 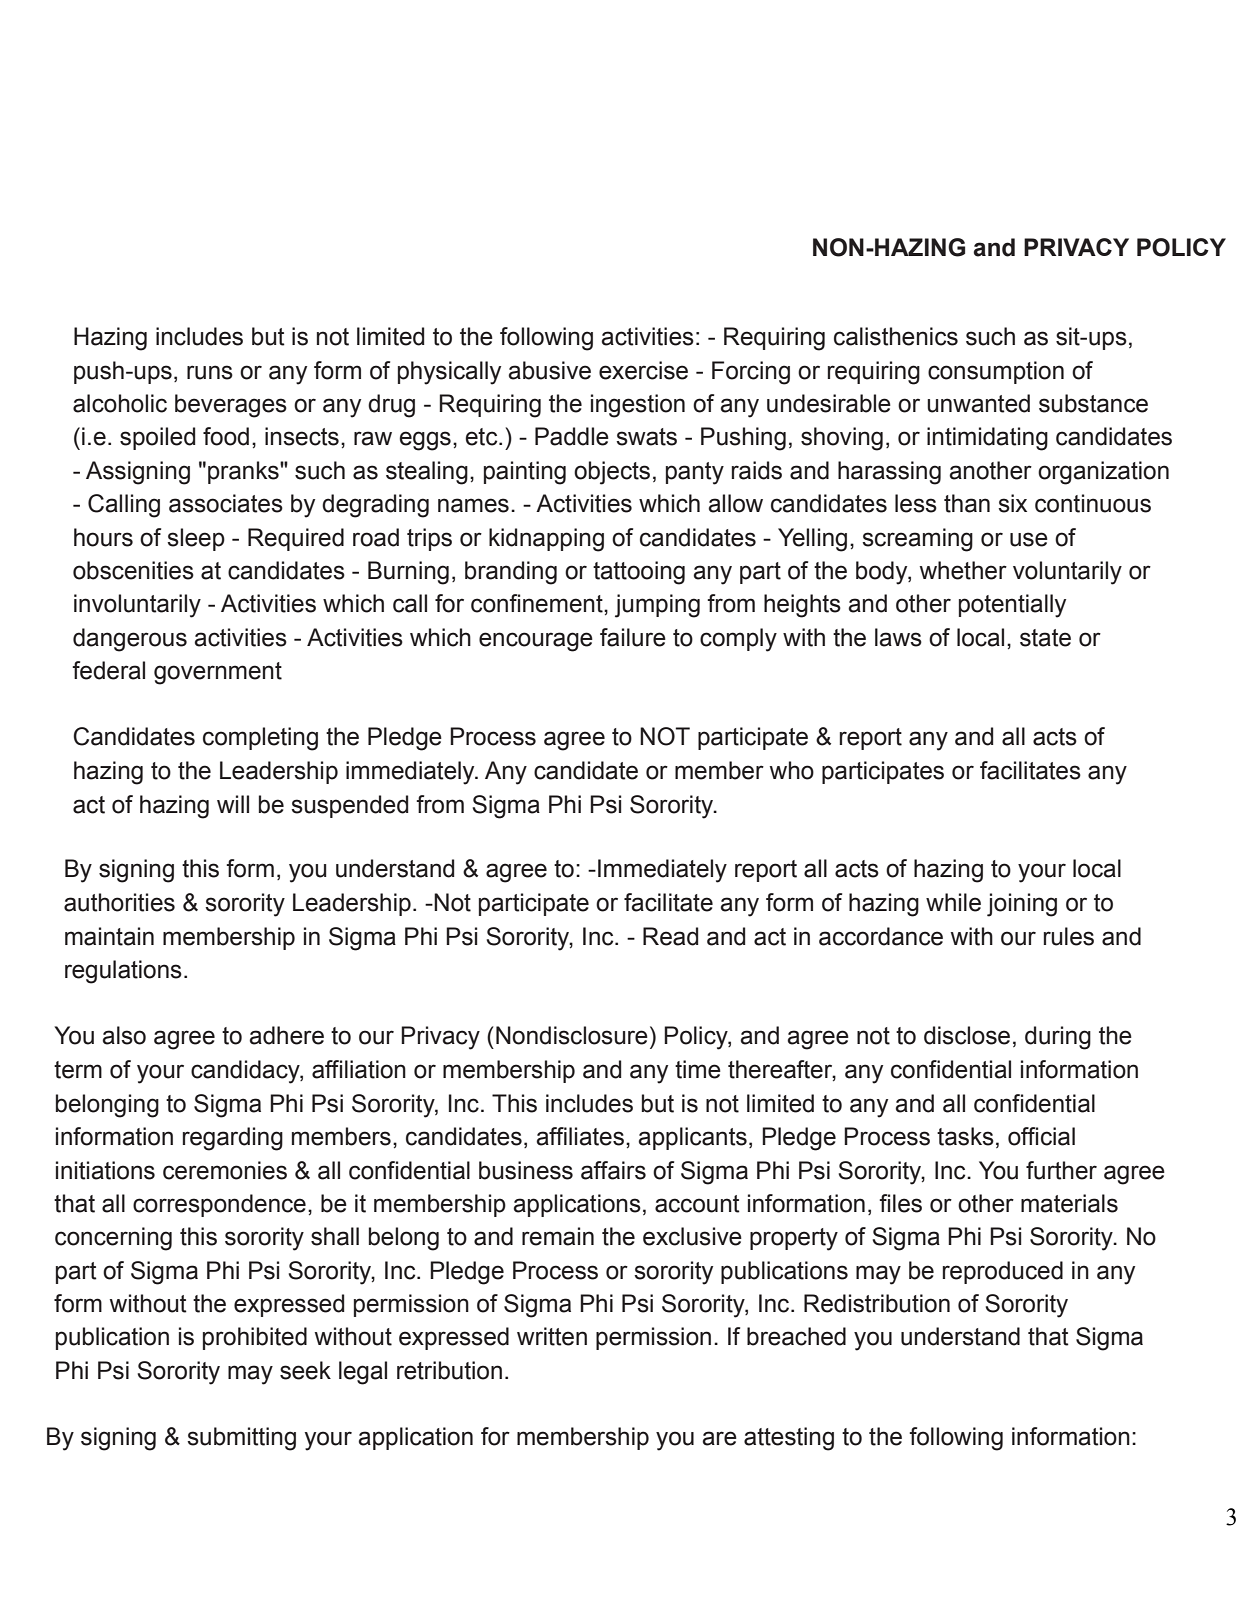 What do you see at coordinates (953, 902) in the screenshot?
I see `while` at bounding box center [953, 902].
